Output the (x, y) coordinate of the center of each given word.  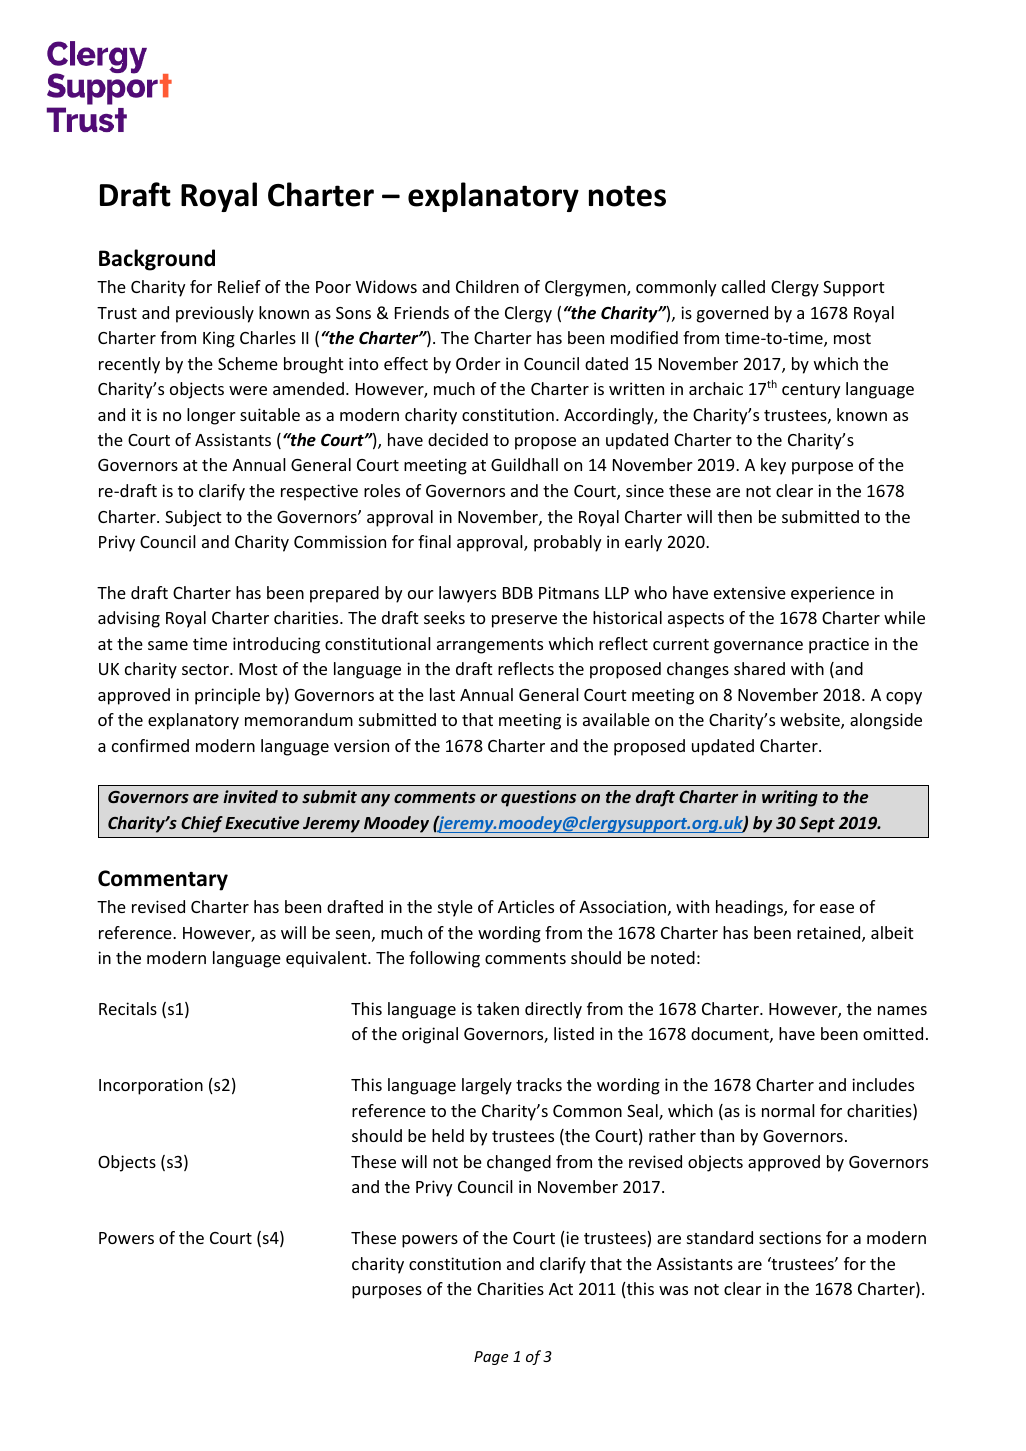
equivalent (327, 959)
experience (833, 594)
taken (498, 1008)
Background (157, 260)
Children (487, 286)
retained (830, 934)
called (743, 286)
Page (491, 1358)
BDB (518, 593)
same (168, 645)
